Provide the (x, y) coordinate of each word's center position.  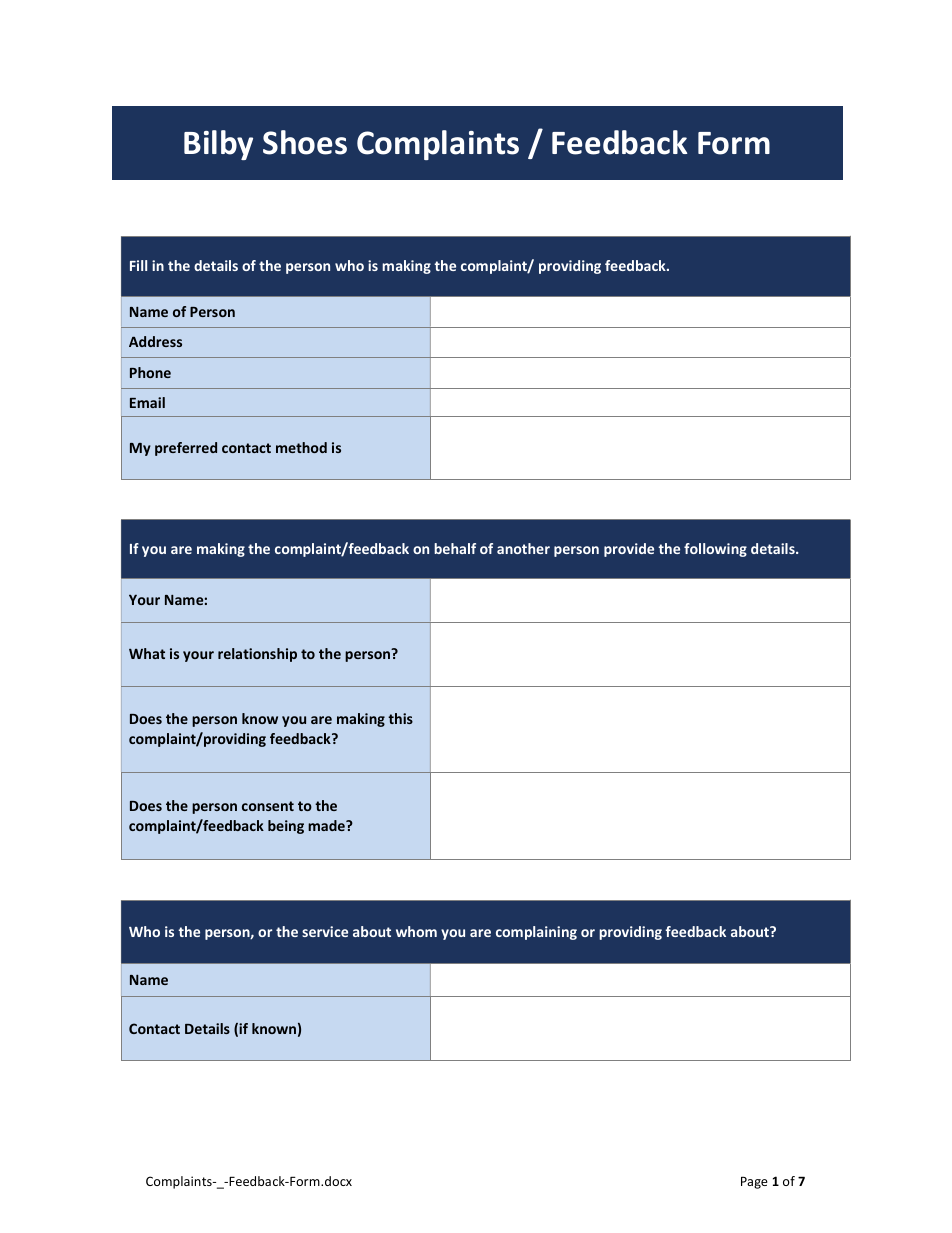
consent (268, 806)
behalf (455, 548)
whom (416, 931)
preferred (186, 449)
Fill (138, 265)
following (715, 550)
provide (629, 550)
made (327, 825)
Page (754, 1182)
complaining (536, 933)
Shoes (305, 142)
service (325, 931)
